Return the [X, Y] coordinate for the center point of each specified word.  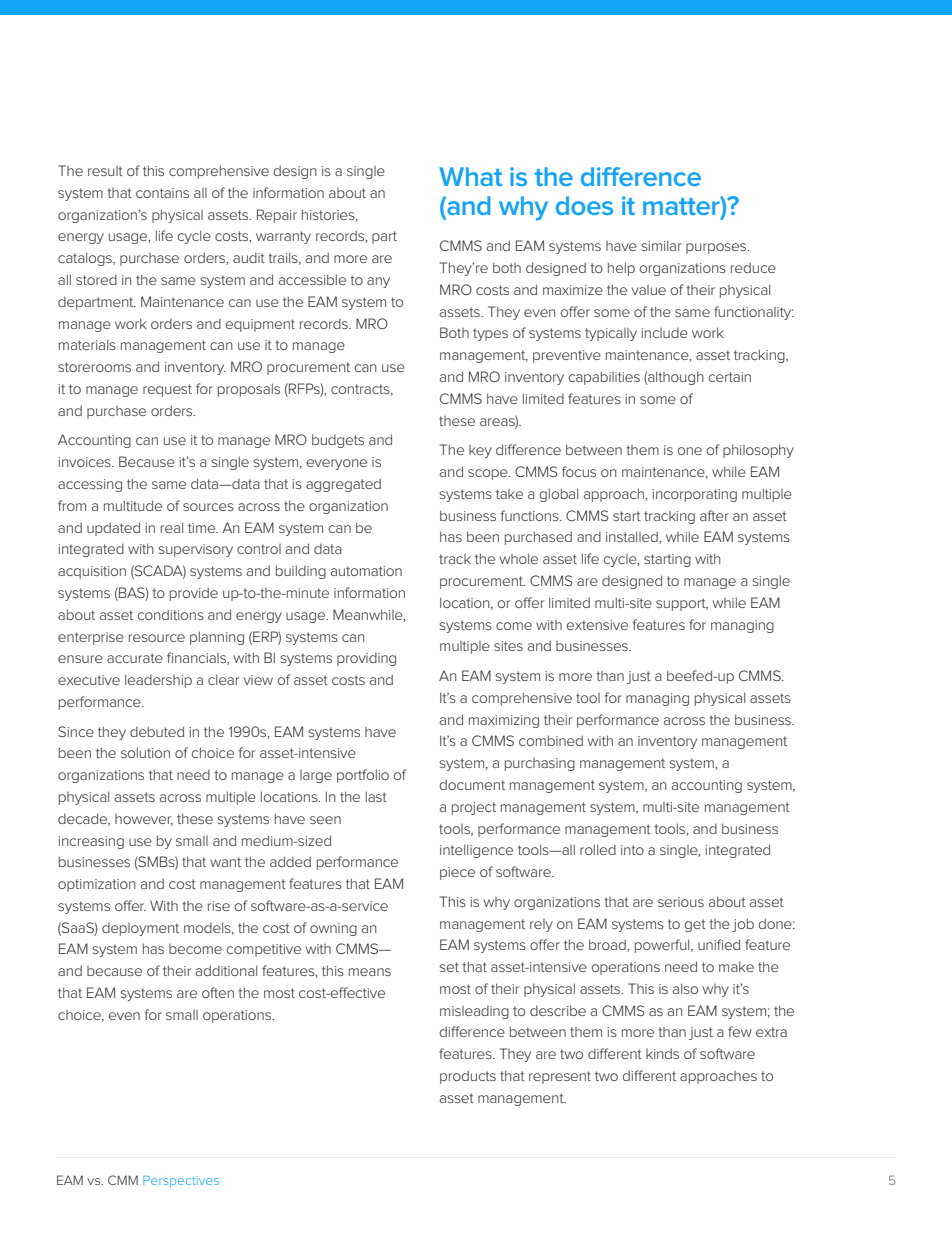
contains [162, 193]
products [468, 1077]
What [470, 176]
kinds [662, 1053]
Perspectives [181, 1181]
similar [661, 245]
